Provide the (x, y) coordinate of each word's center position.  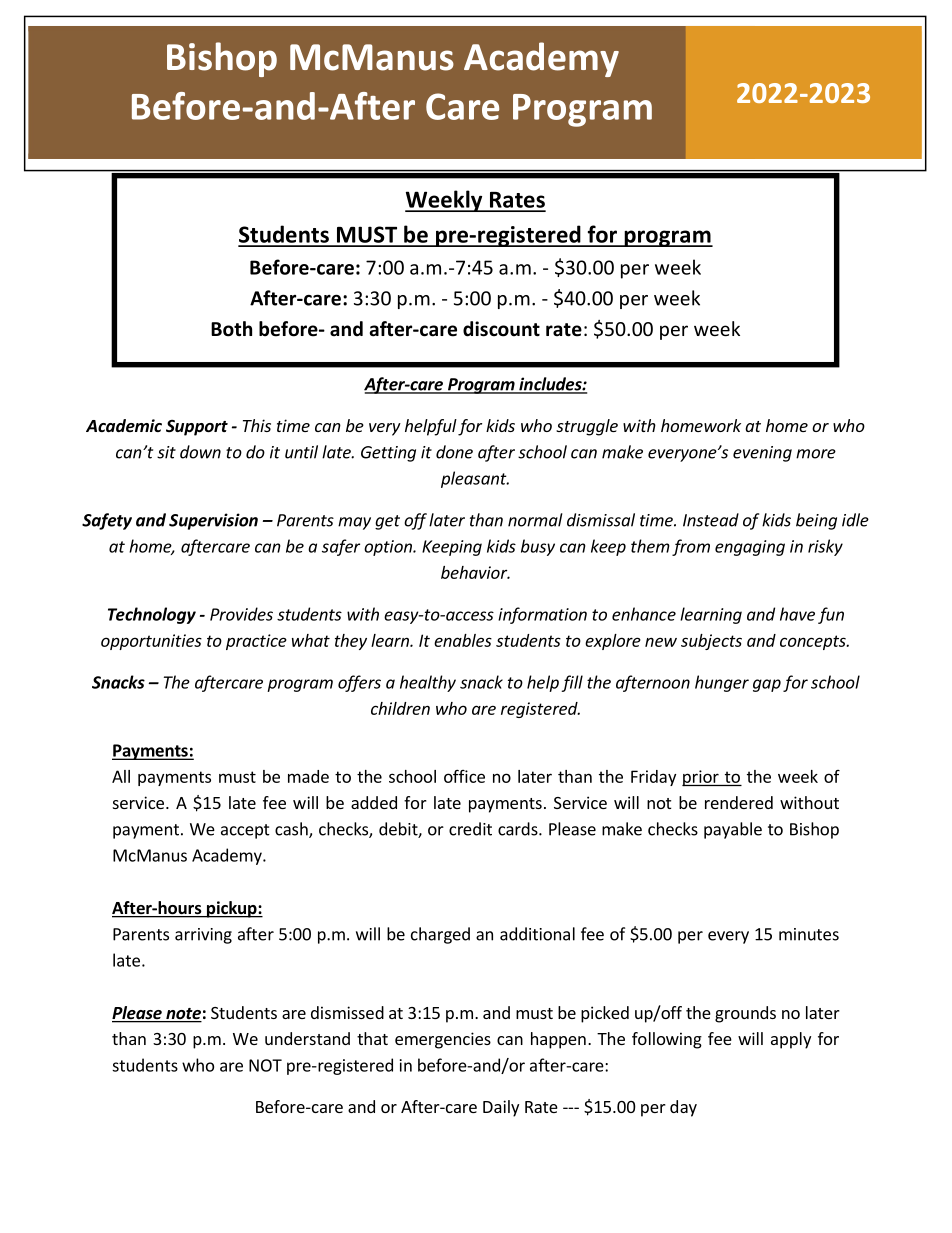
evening (762, 454)
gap (767, 685)
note (183, 1015)
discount (501, 329)
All (121, 776)
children (400, 708)
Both (231, 329)
